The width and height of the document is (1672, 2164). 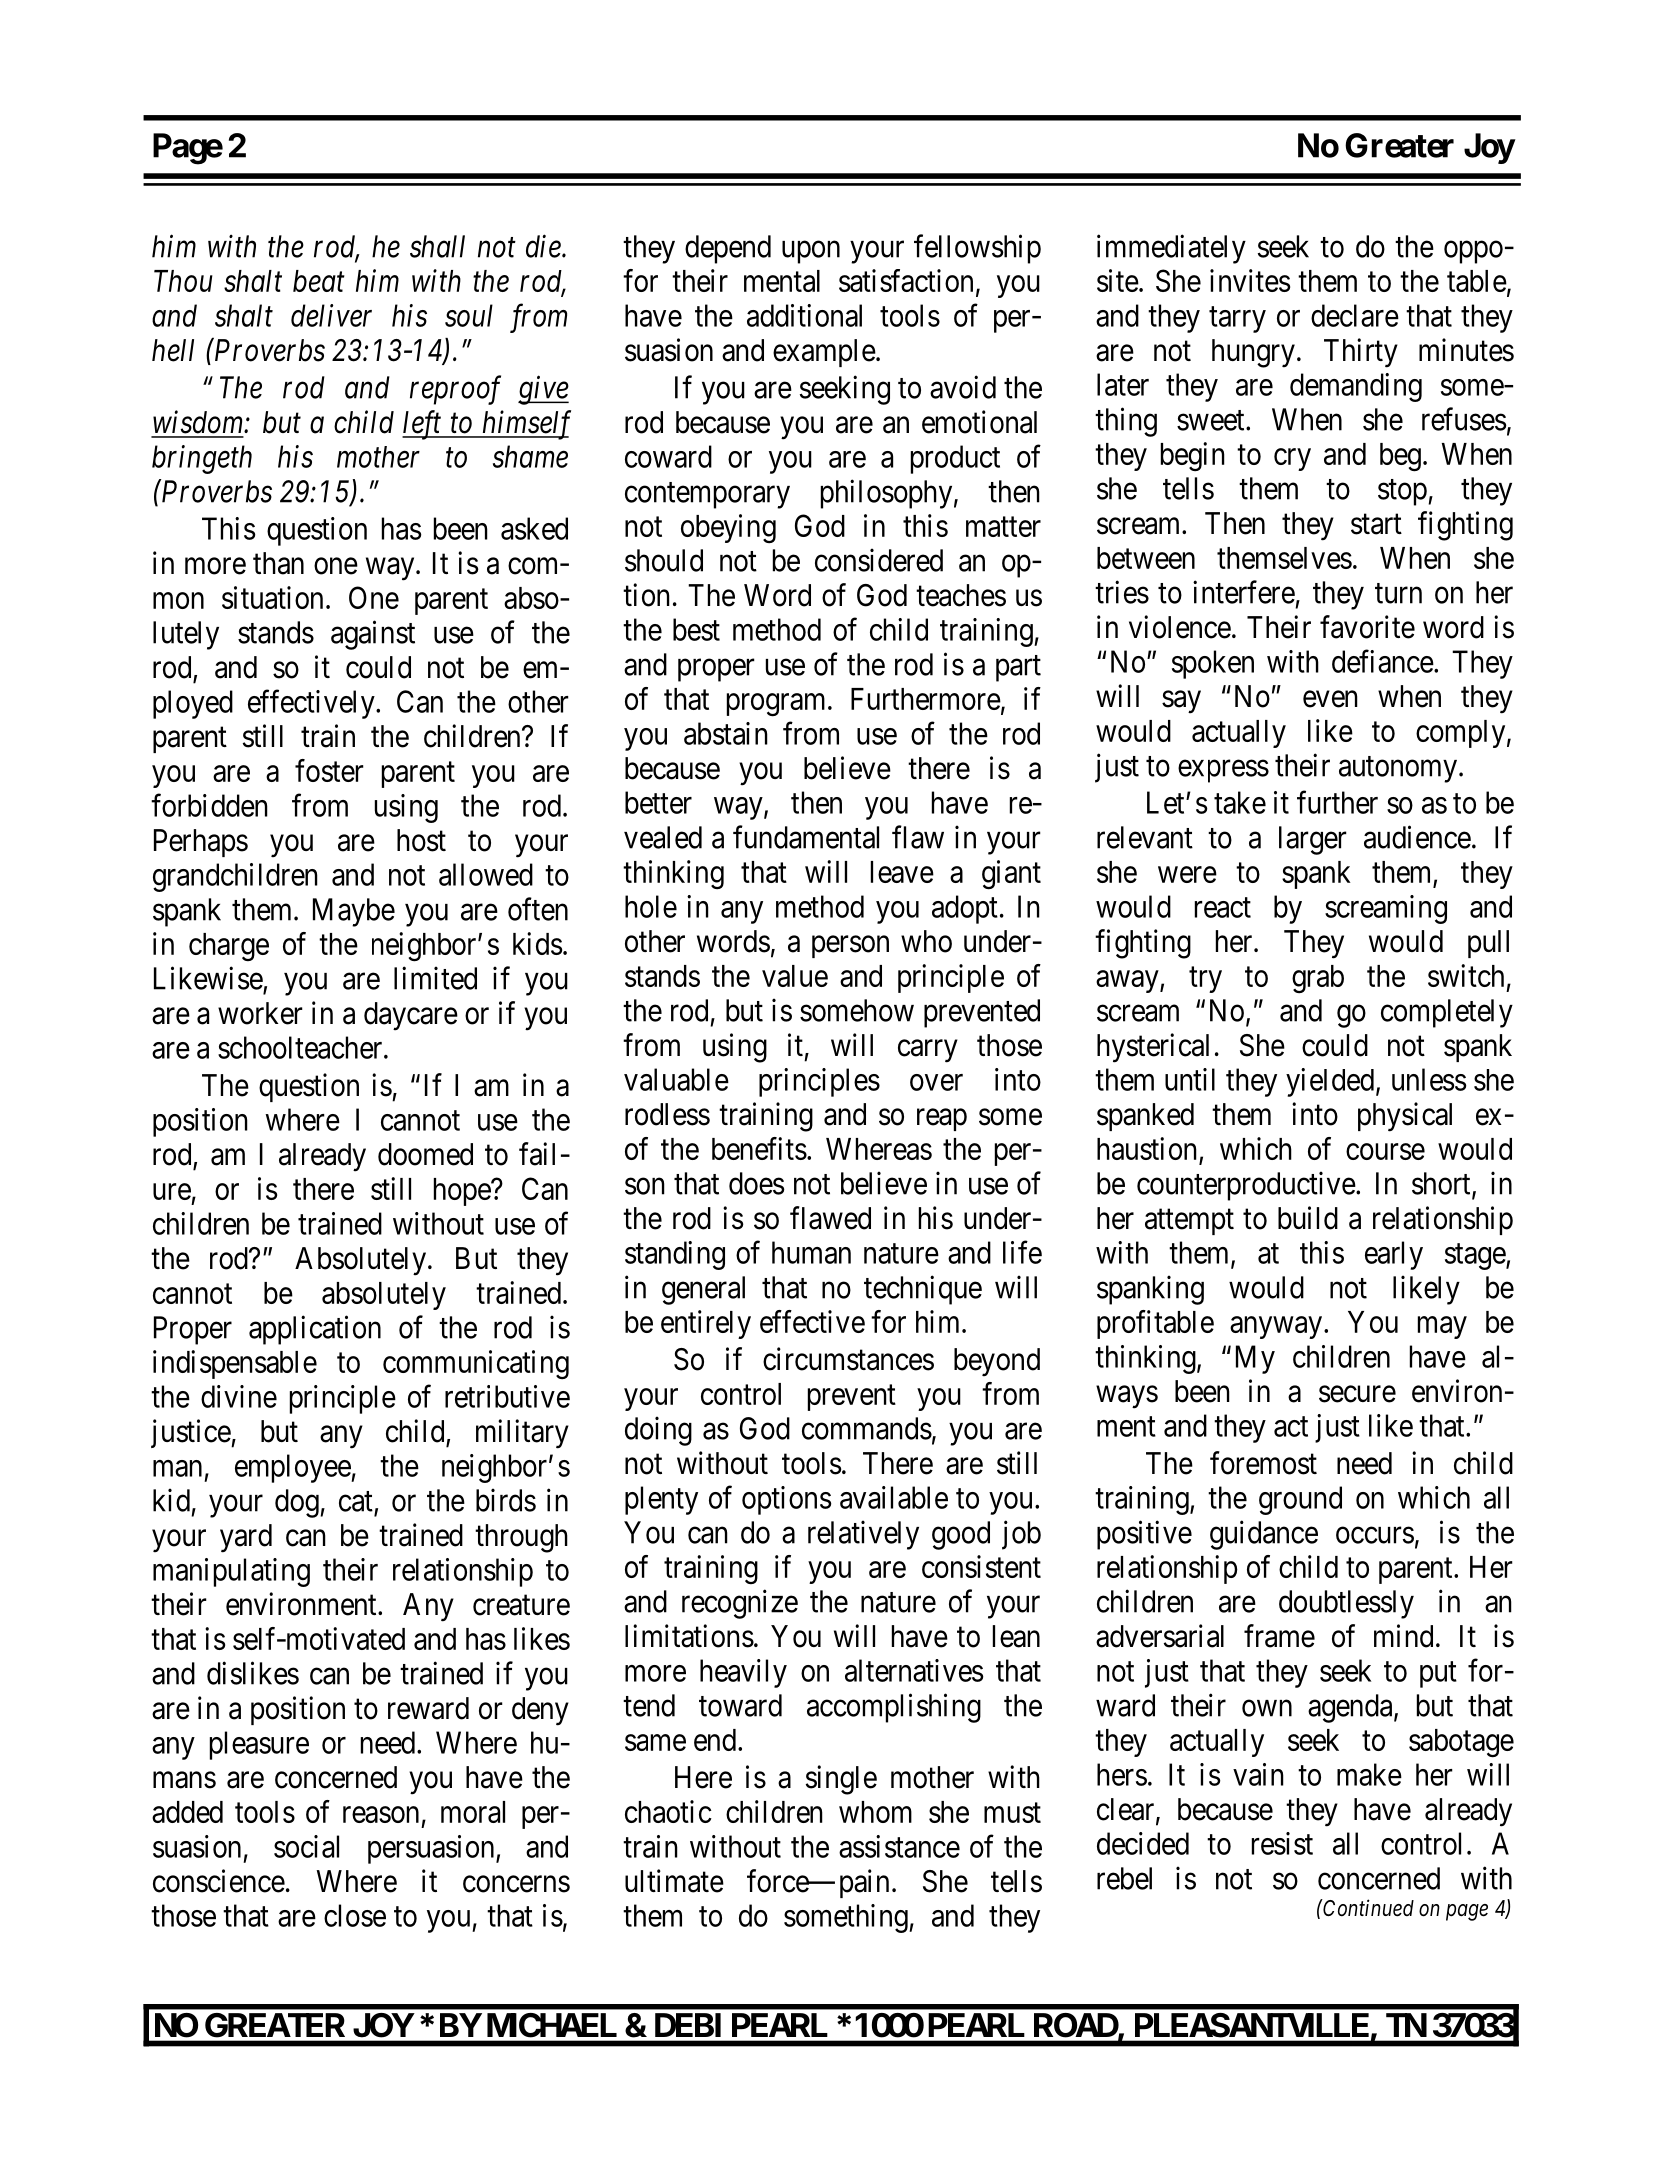 What do you see at coordinates (1355, 315) in the document?
I see `declare` at bounding box center [1355, 315].
